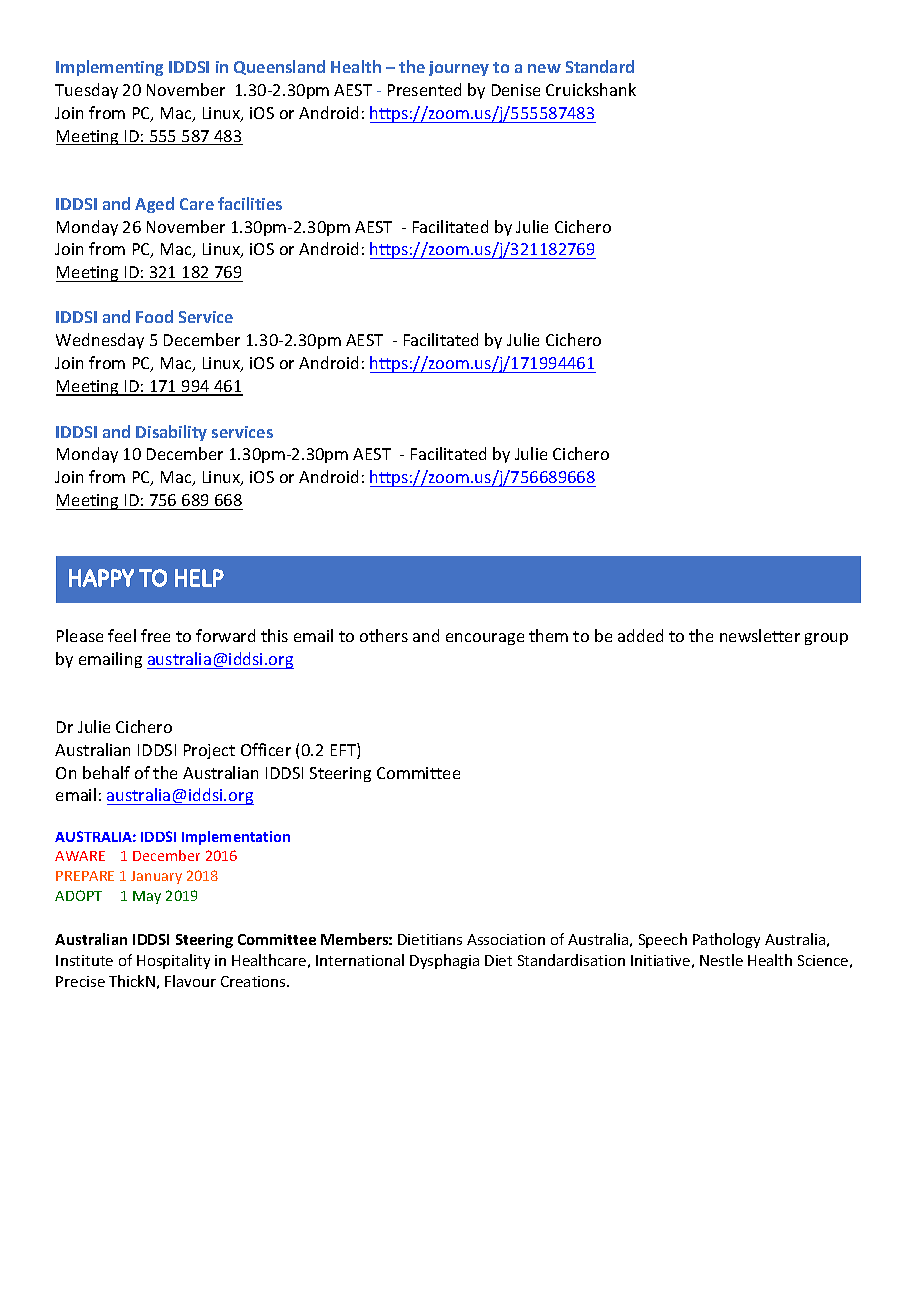 This page has height=1308, width=924. Describe the element at coordinates (444, 961) in the page. I see `Dysphagia` at that location.
